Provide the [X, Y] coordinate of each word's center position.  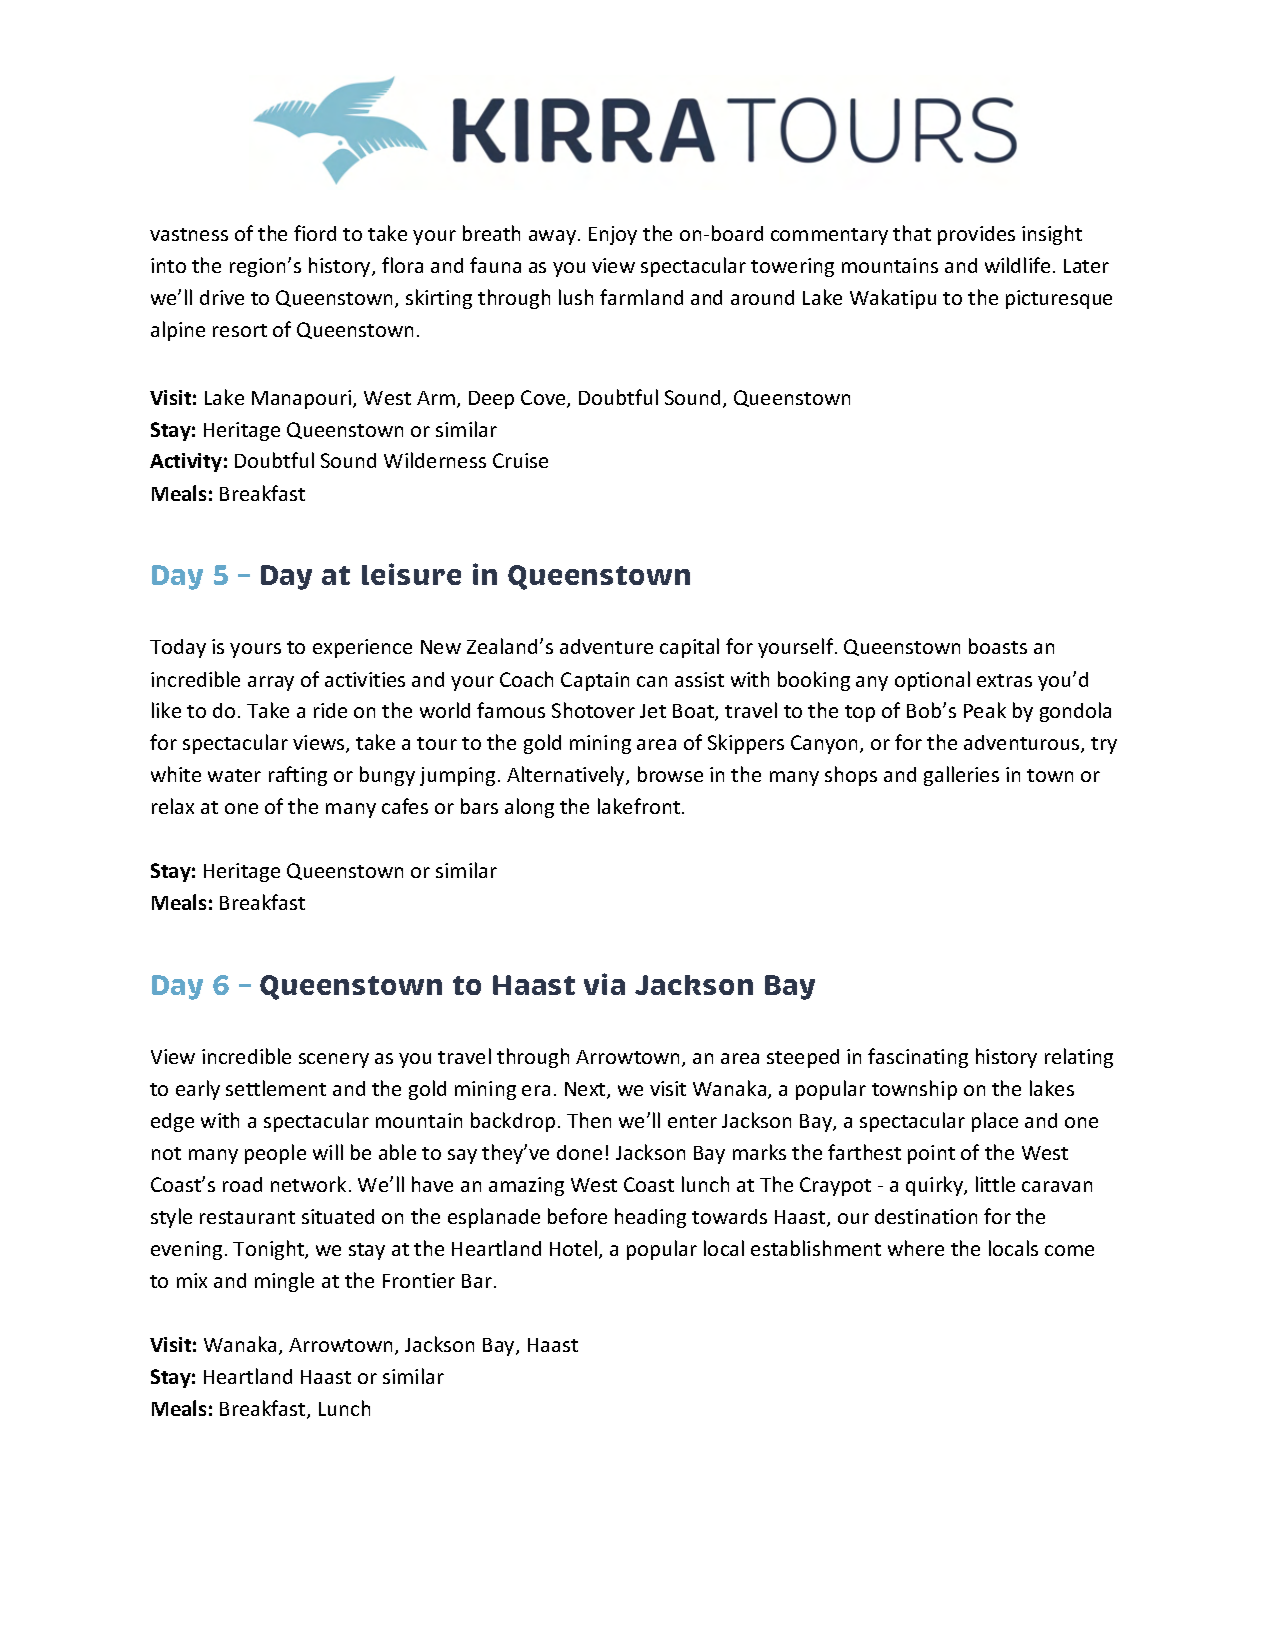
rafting [298, 776]
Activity [186, 462]
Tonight [269, 1250]
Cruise [520, 460]
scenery [334, 1060]
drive [222, 297]
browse [670, 774]
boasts [998, 646]
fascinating [918, 1058]
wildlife [1017, 265]
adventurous [1023, 744]
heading [650, 1218]
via [604, 984]
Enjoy [613, 235]
